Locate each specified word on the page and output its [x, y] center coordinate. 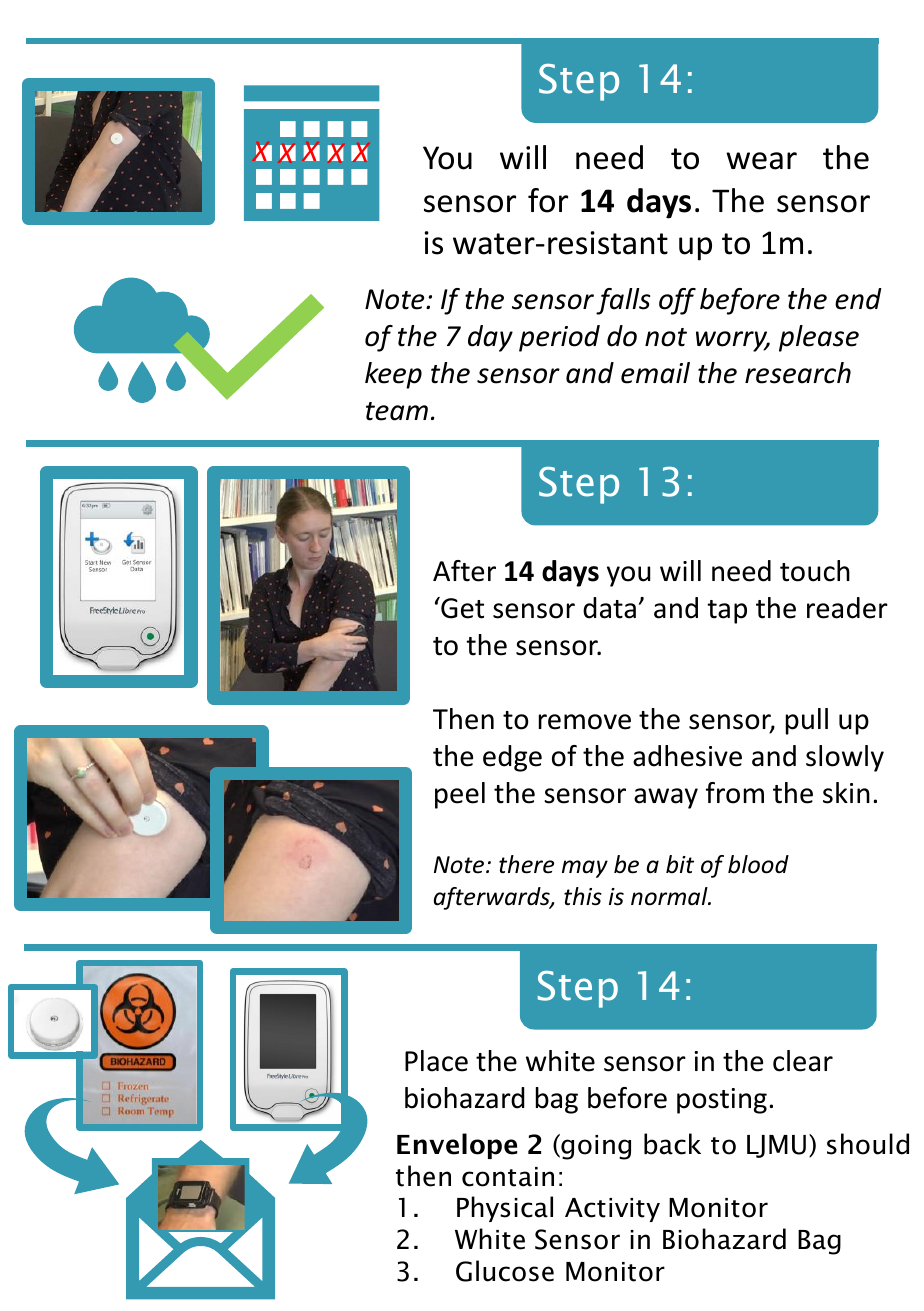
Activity [612, 1210]
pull [807, 721]
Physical [505, 1209]
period [559, 338]
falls [623, 301]
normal [670, 896]
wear [761, 161]
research [798, 373]
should [868, 1144]
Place [436, 1061]
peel [460, 795]
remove [585, 722]
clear [803, 1061]
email [655, 373]
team [397, 411]
